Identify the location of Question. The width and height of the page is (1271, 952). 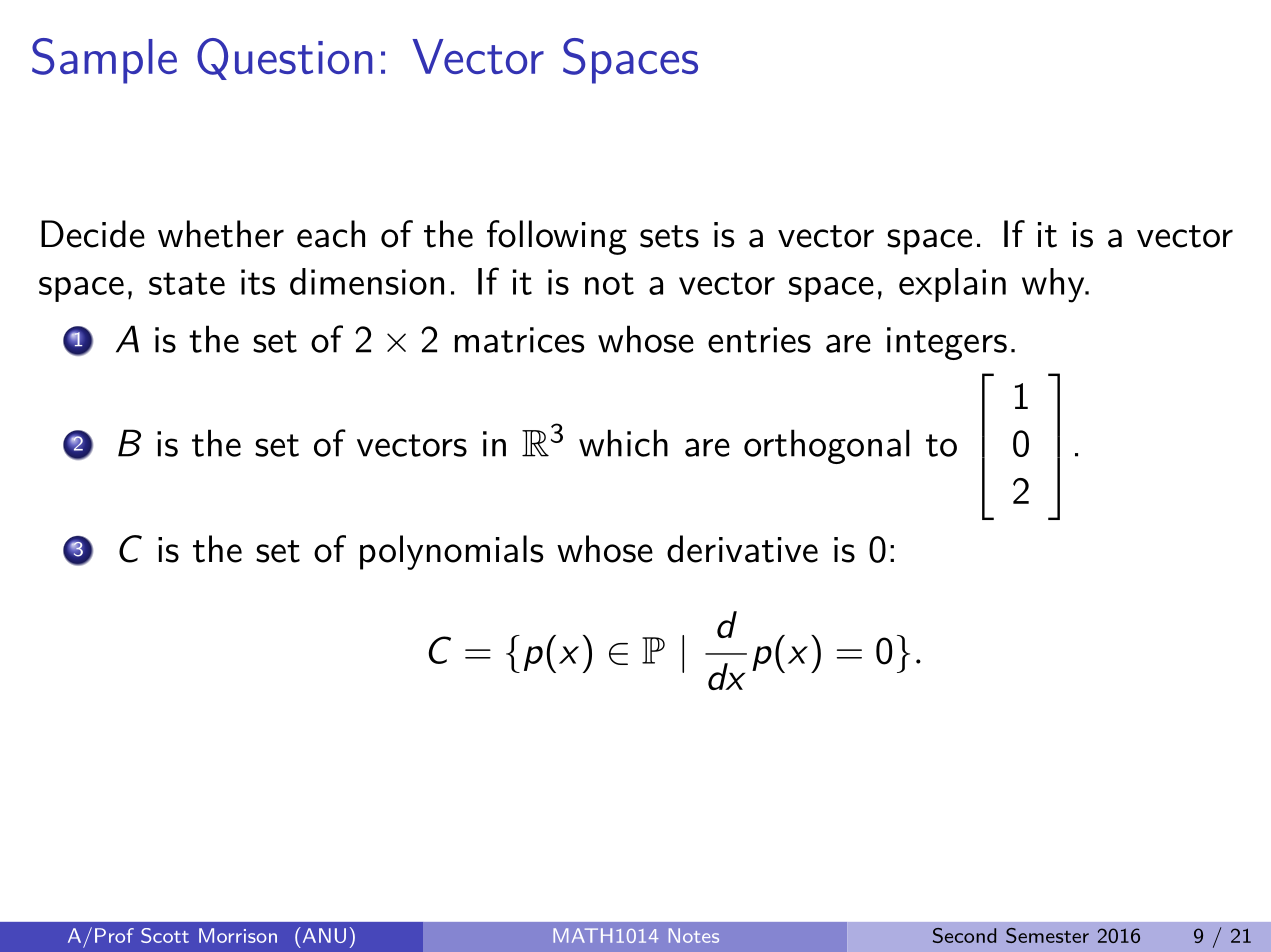
(285, 59).
